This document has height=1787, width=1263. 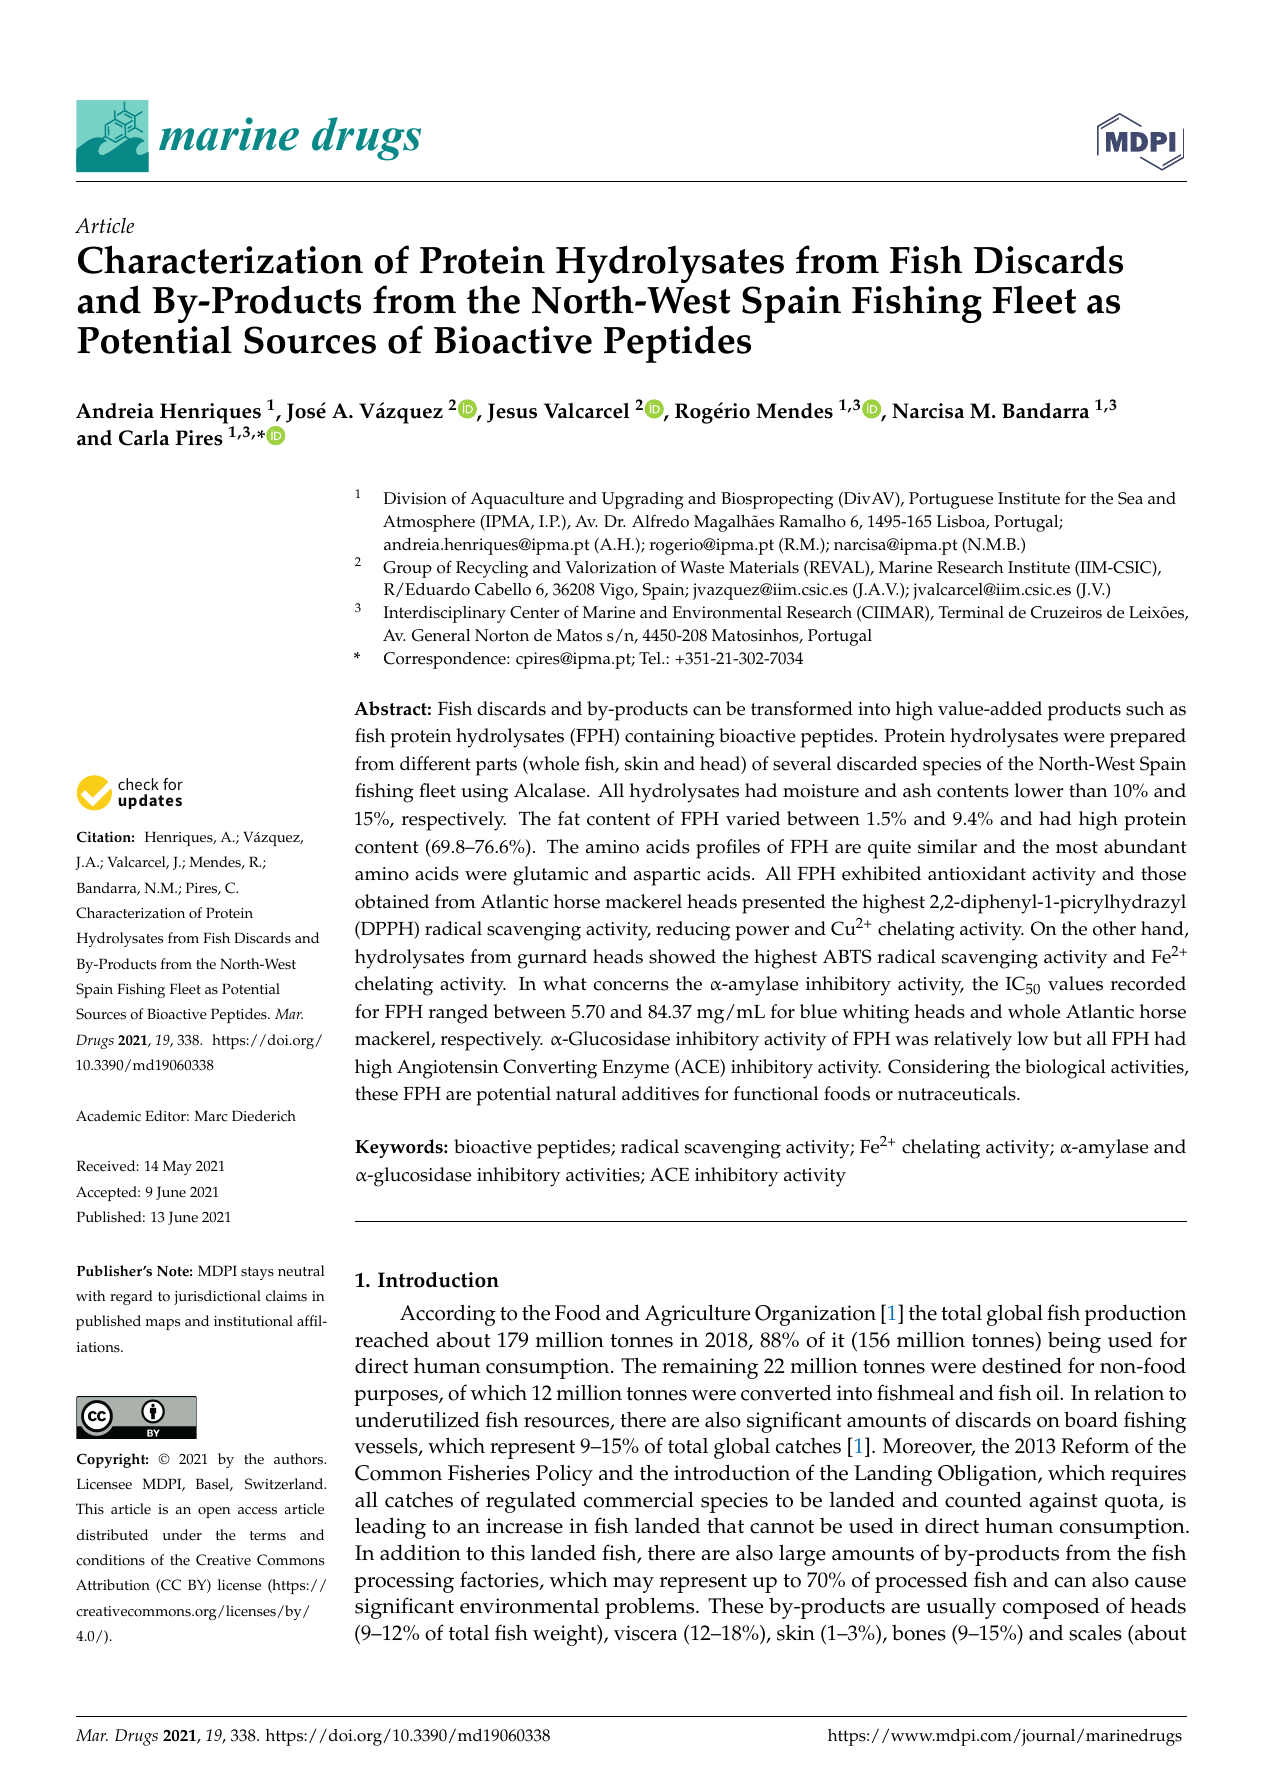 I want to click on containing, so click(x=670, y=738).
